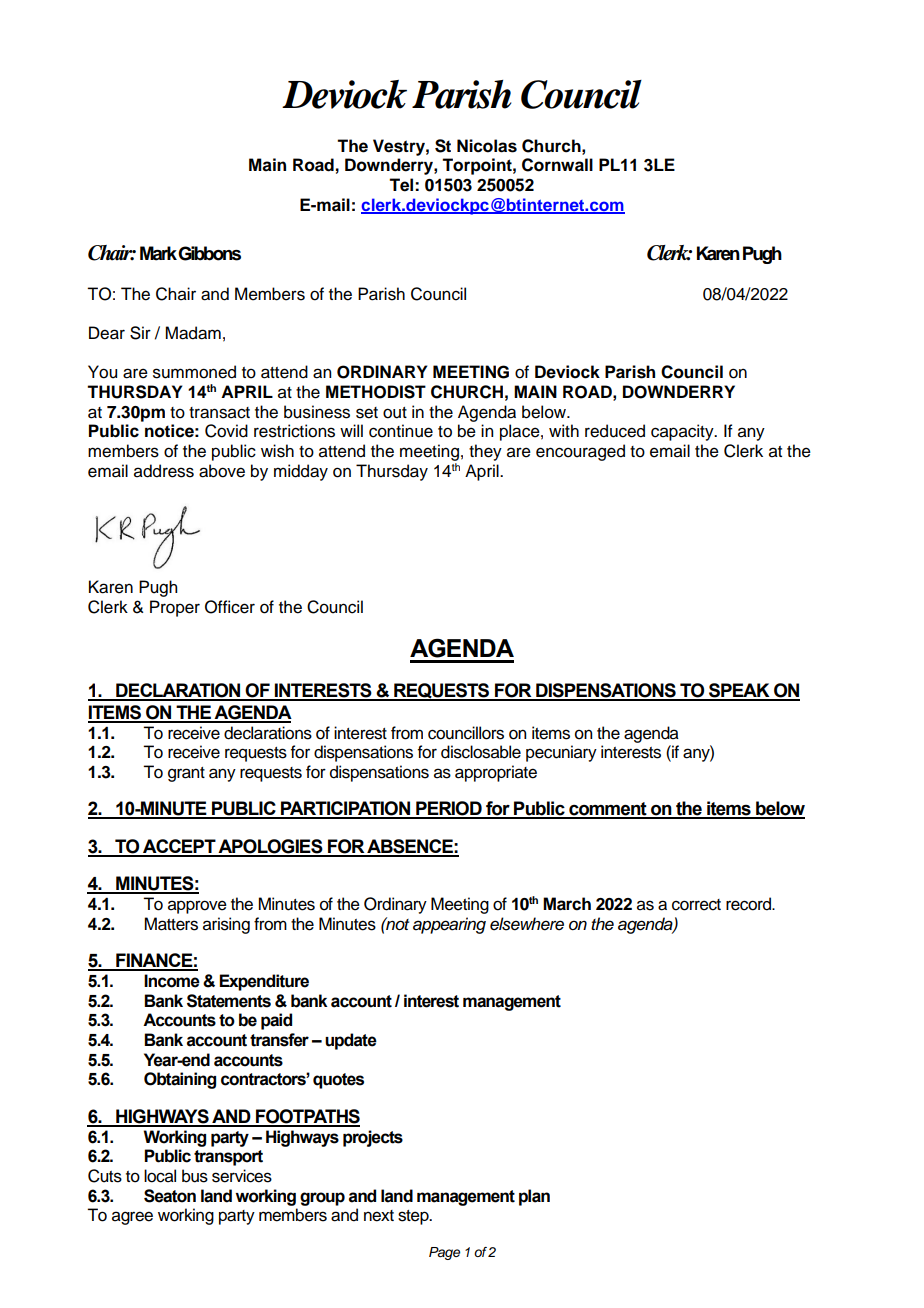 The width and height of the page is (924, 1308). Describe the element at coordinates (395, 413) in the page. I see `out` at that location.
